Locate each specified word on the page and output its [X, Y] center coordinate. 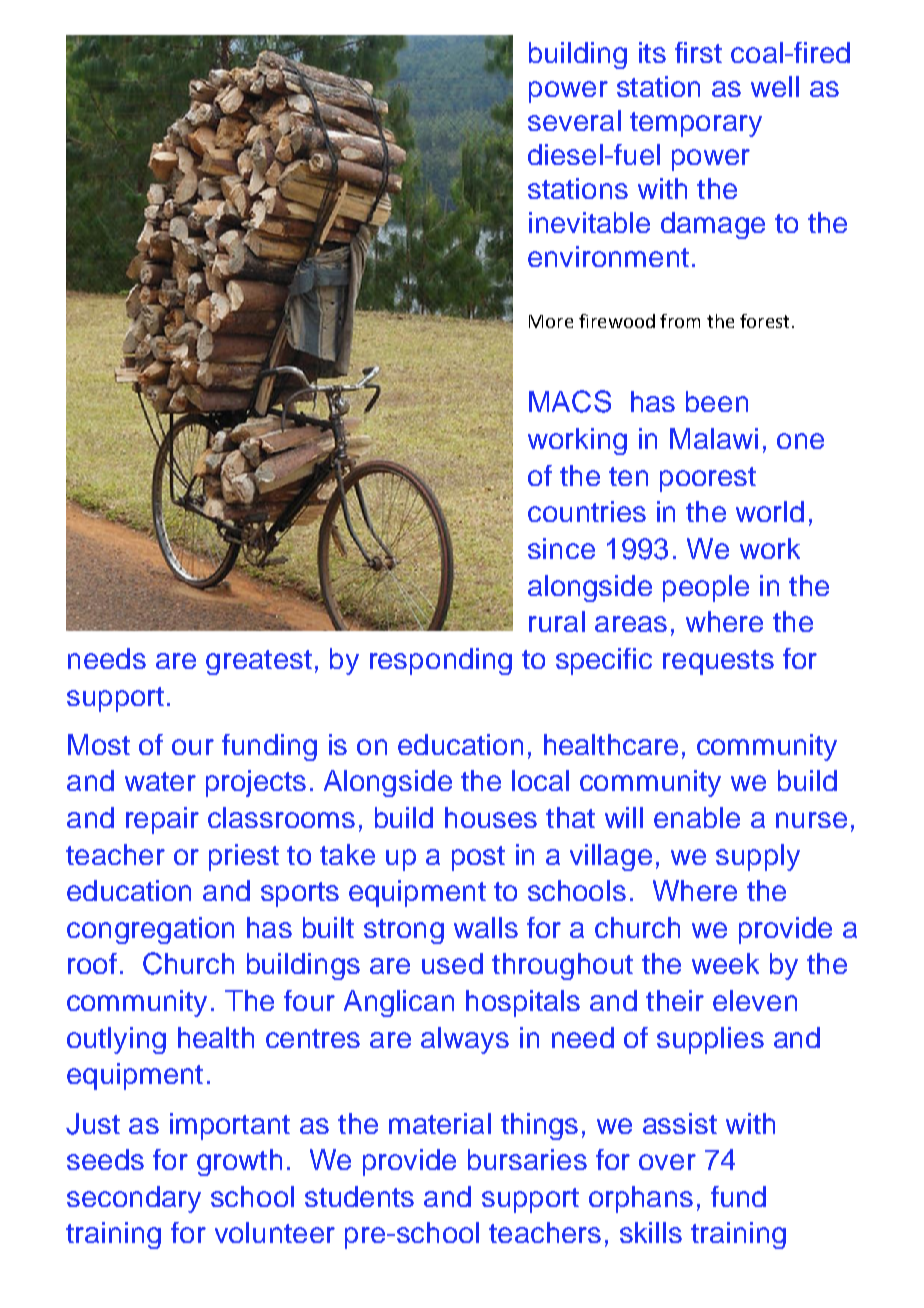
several [574, 120]
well [775, 86]
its [652, 52]
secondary [134, 1199]
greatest [259, 662]
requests [718, 662]
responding [441, 661]
